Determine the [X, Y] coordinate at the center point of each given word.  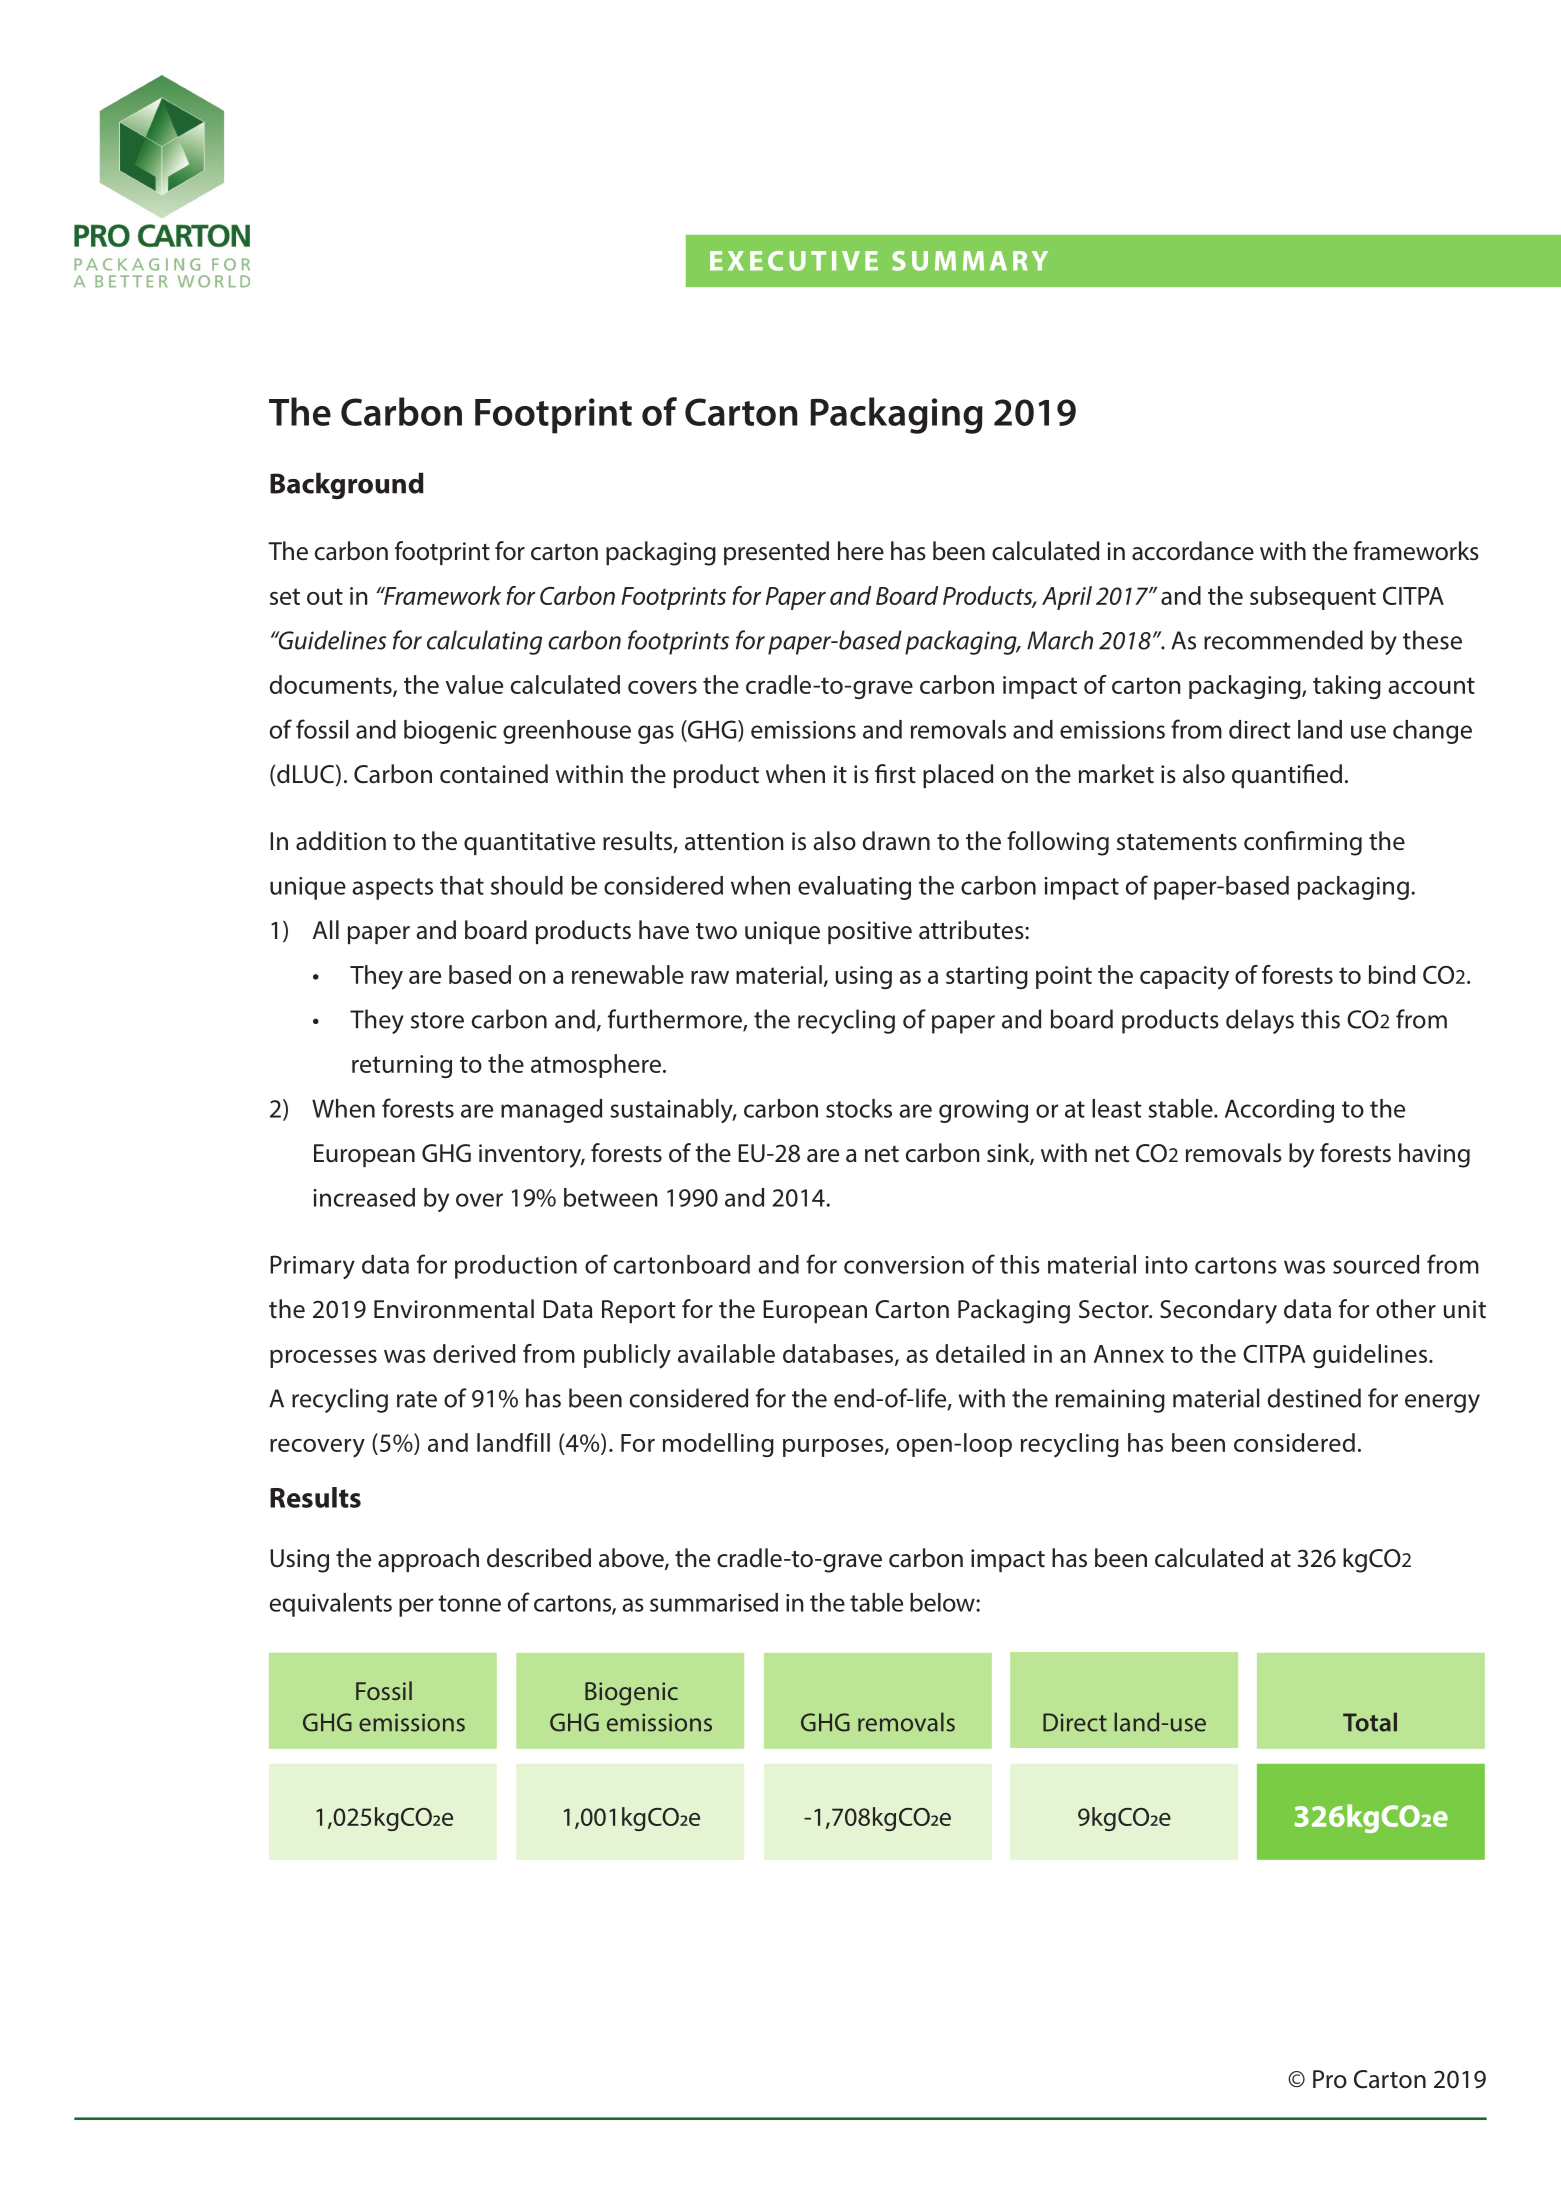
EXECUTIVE [794, 261]
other [1406, 1309]
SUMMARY [970, 261]
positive [870, 932]
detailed [980, 1353]
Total [1370, 1722]
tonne [469, 1603]
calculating [484, 642]
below [943, 1602]
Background [347, 486]
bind [1392, 974]
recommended [1283, 640]
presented [776, 553]
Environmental [454, 1309]
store [437, 1020]
